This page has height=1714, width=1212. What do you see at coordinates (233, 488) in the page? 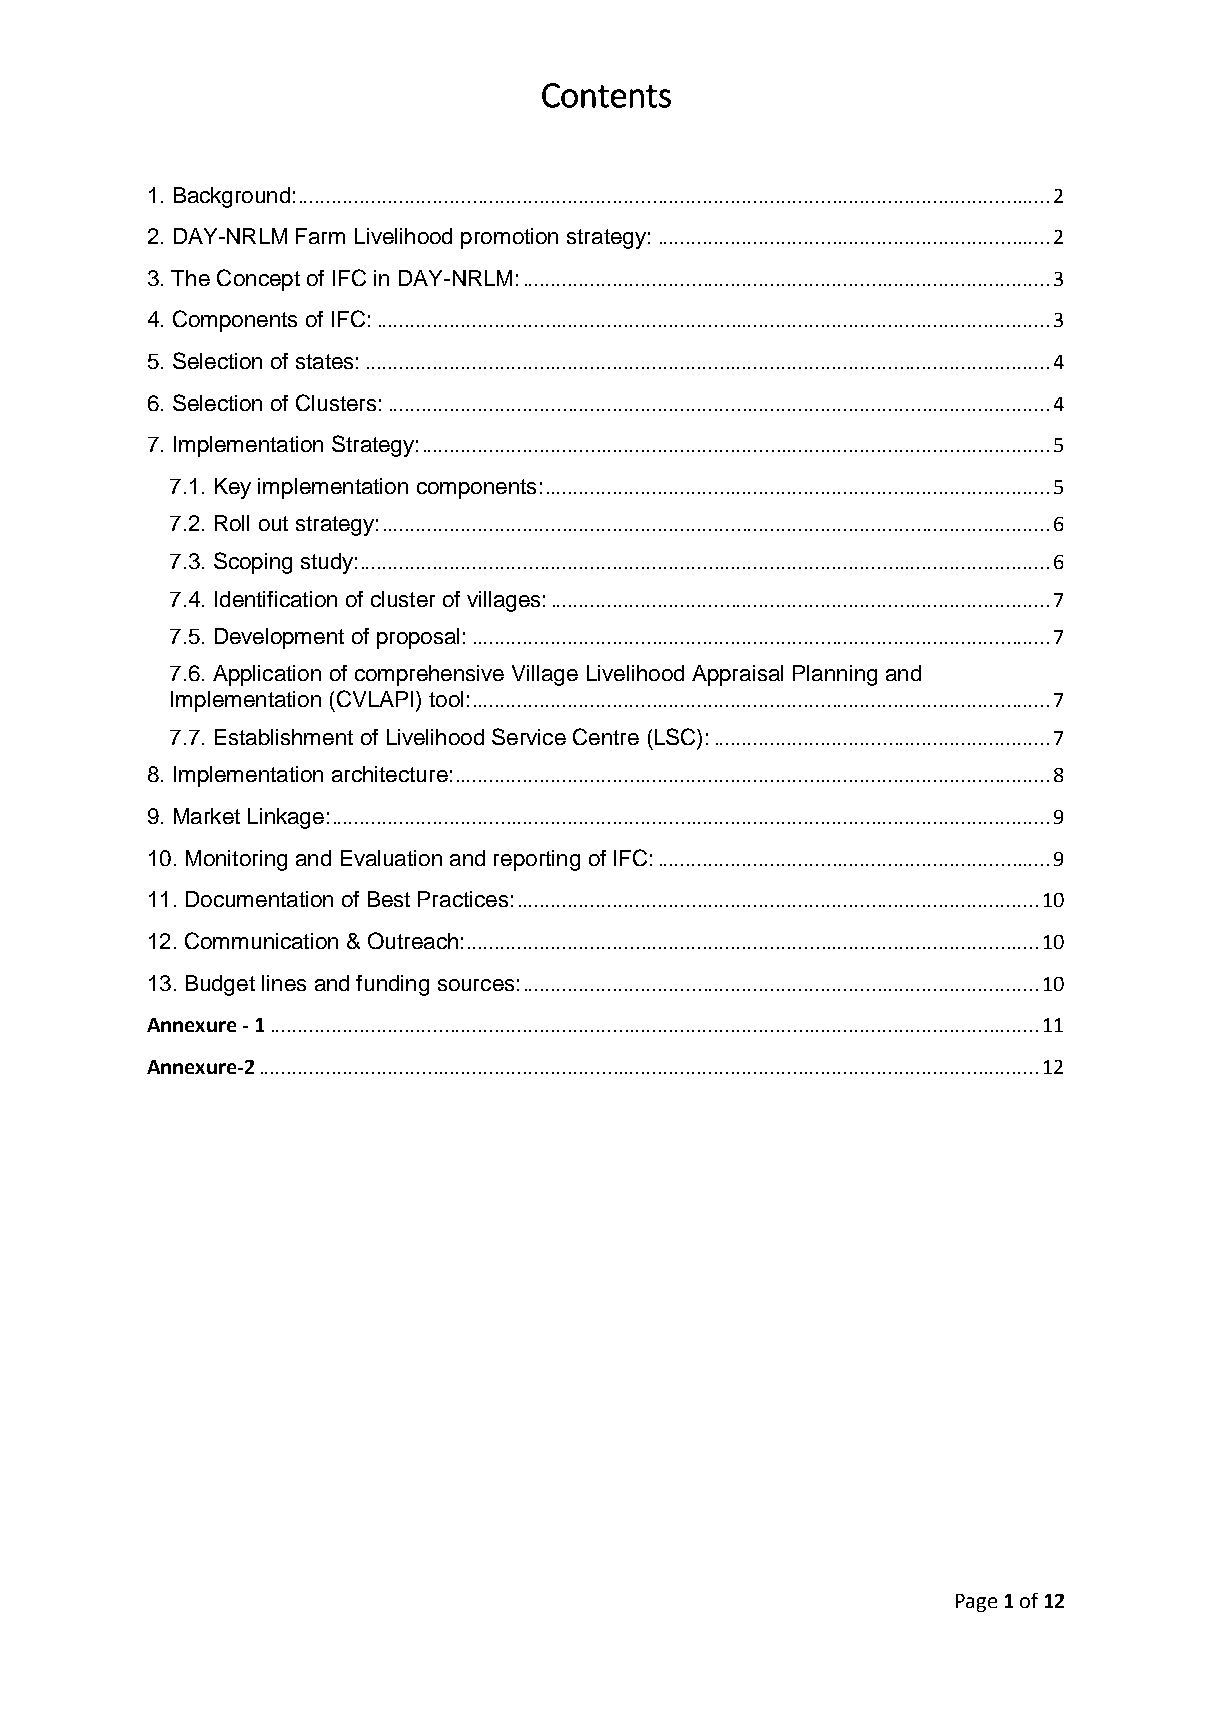
I see `Key` at bounding box center [233, 488].
